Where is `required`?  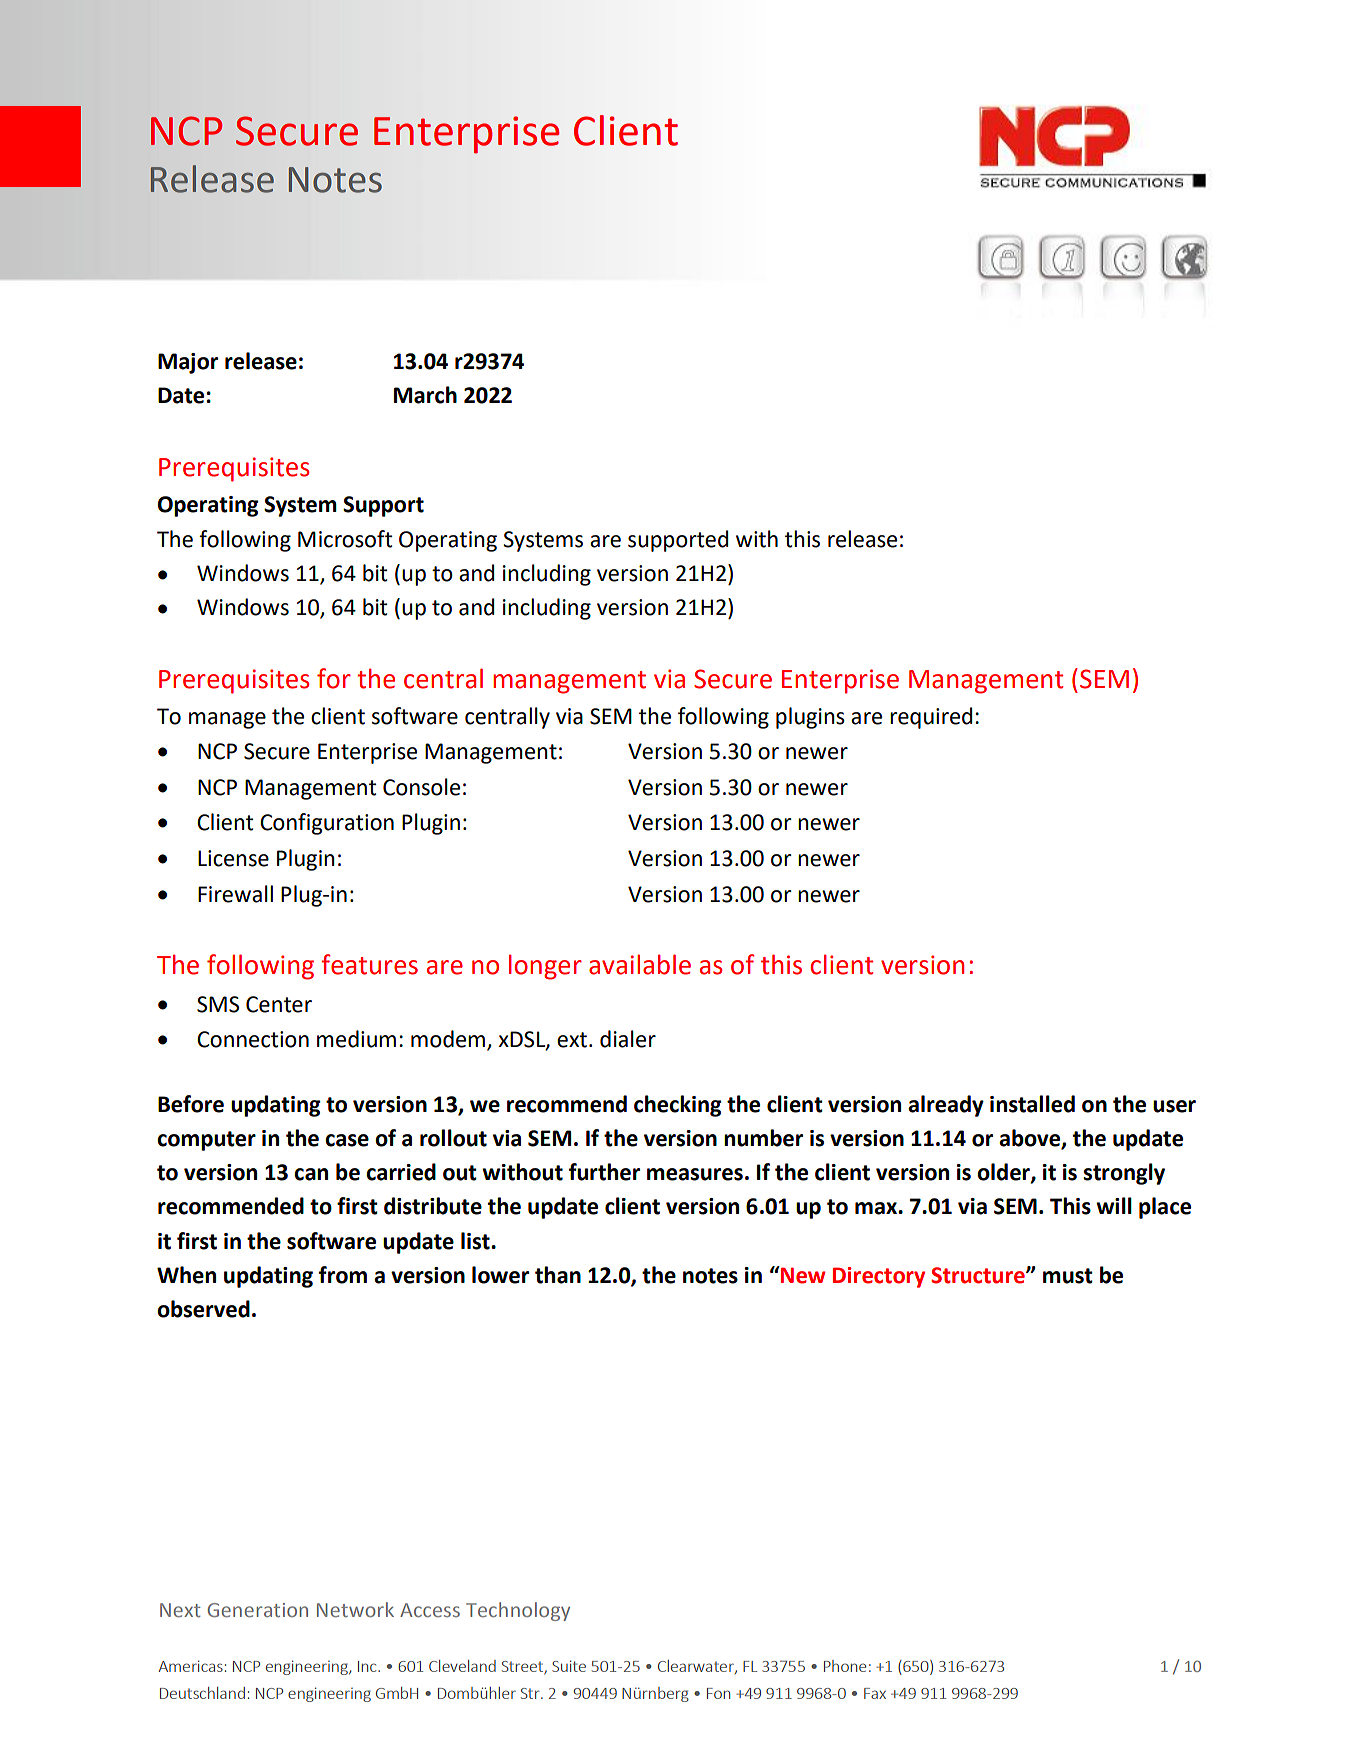 required is located at coordinates (931, 718).
